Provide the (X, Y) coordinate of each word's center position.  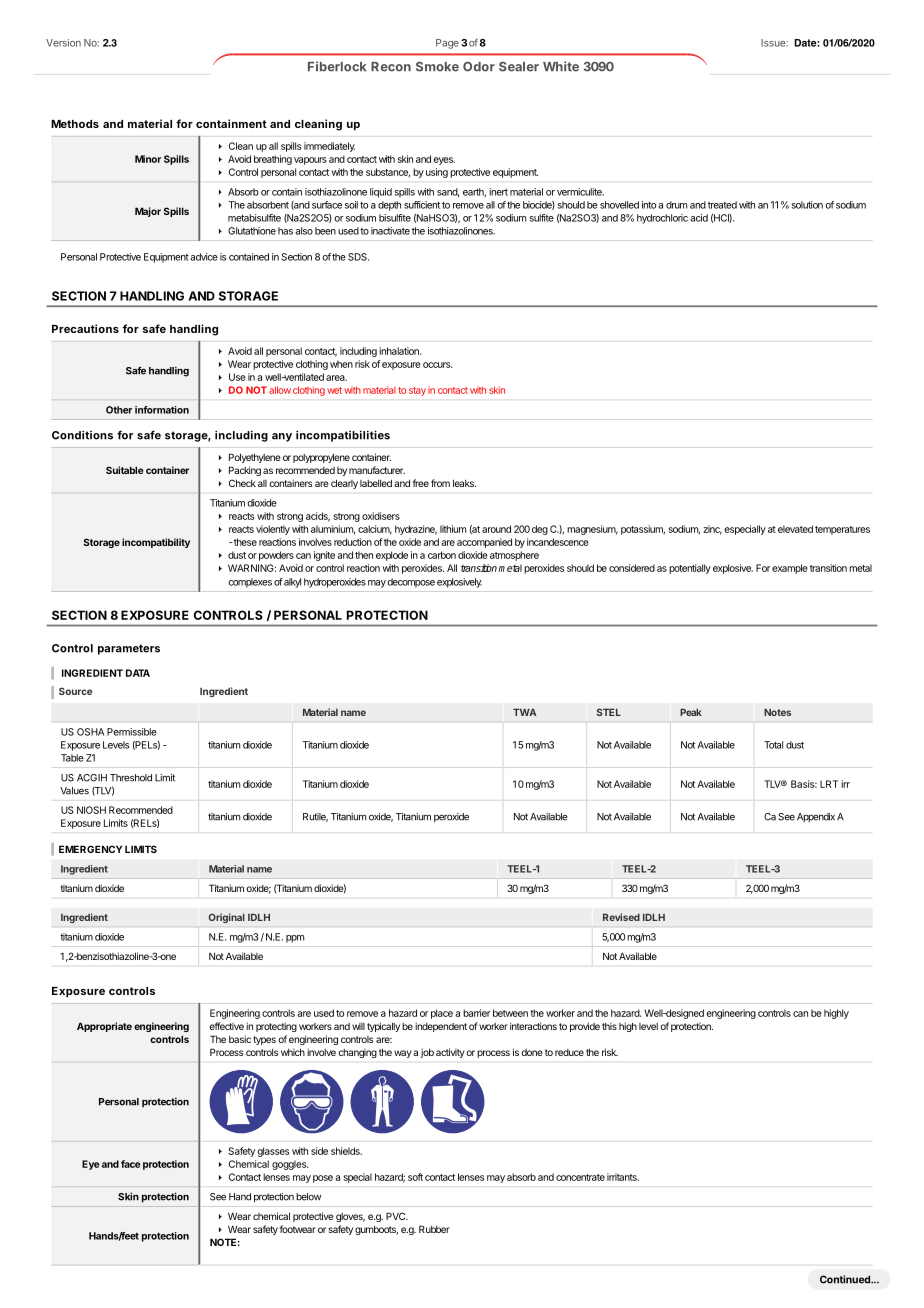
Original (227, 918)
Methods (75, 124)
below (308, 1197)
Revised (621, 917)
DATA (138, 673)
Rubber (434, 1229)
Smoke (437, 66)
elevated (795, 529)
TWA (525, 712)
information (162, 410)
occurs (437, 365)
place (442, 1014)
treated (722, 205)
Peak (691, 712)
